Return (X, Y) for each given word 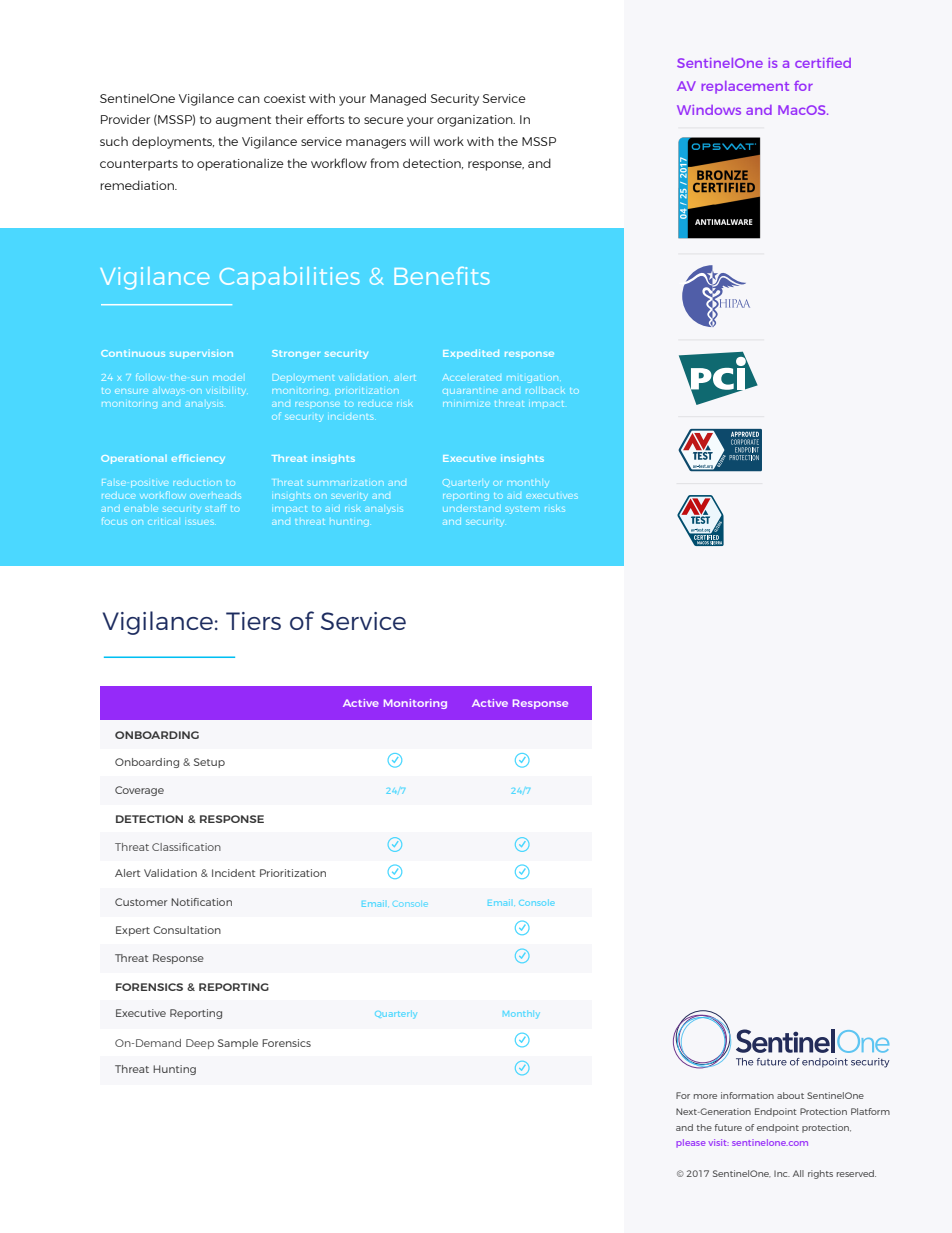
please (690, 1143)
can (249, 99)
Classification (186, 847)
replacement (745, 87)
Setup (209, 763)
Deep (200, 1044)
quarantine (470, 391)
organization (476, 121)
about (790, 1095)
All (798, 1173)
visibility (226, 392)
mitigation (532, 379)
